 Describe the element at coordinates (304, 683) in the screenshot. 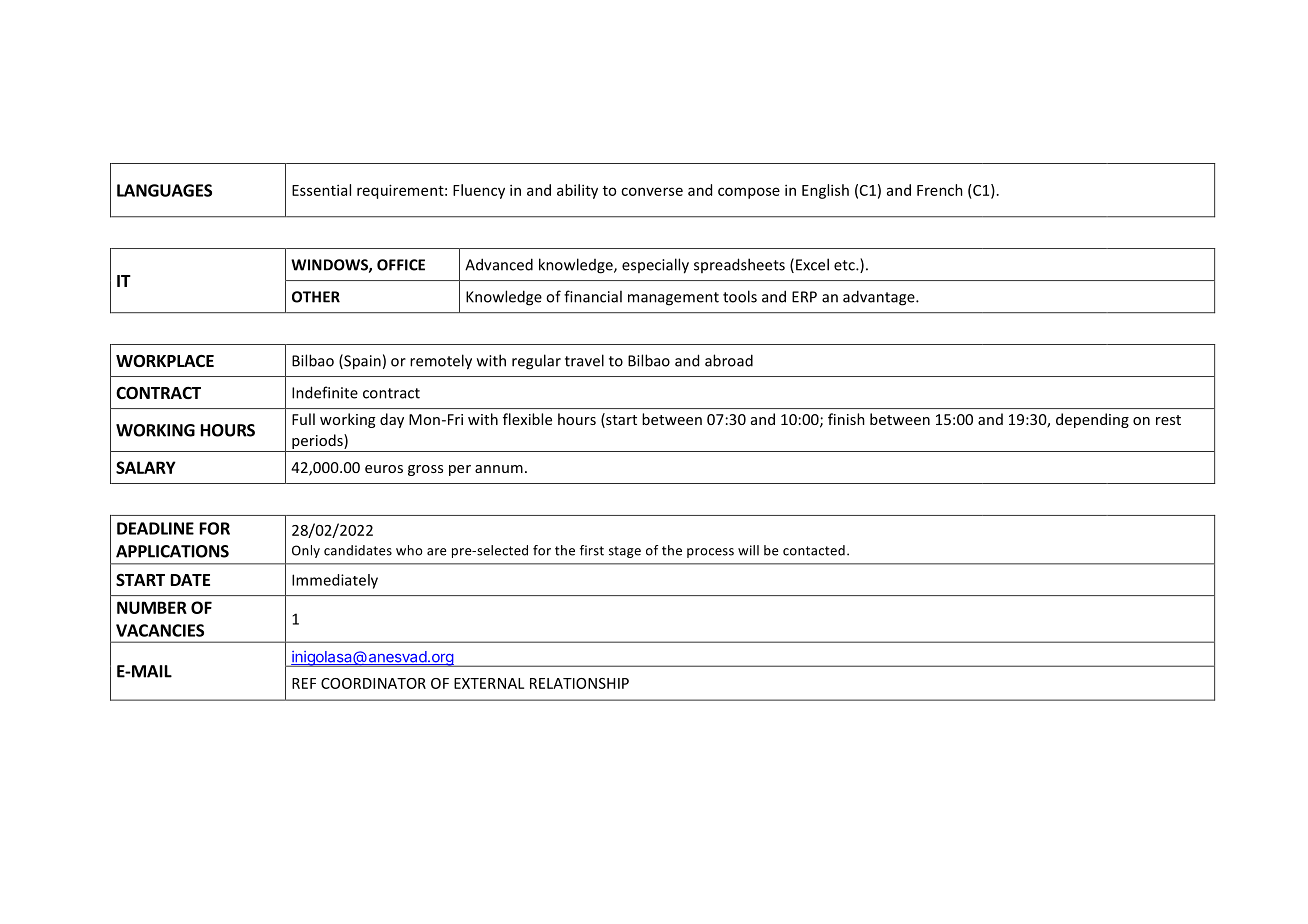

I see `REF` at that location.
